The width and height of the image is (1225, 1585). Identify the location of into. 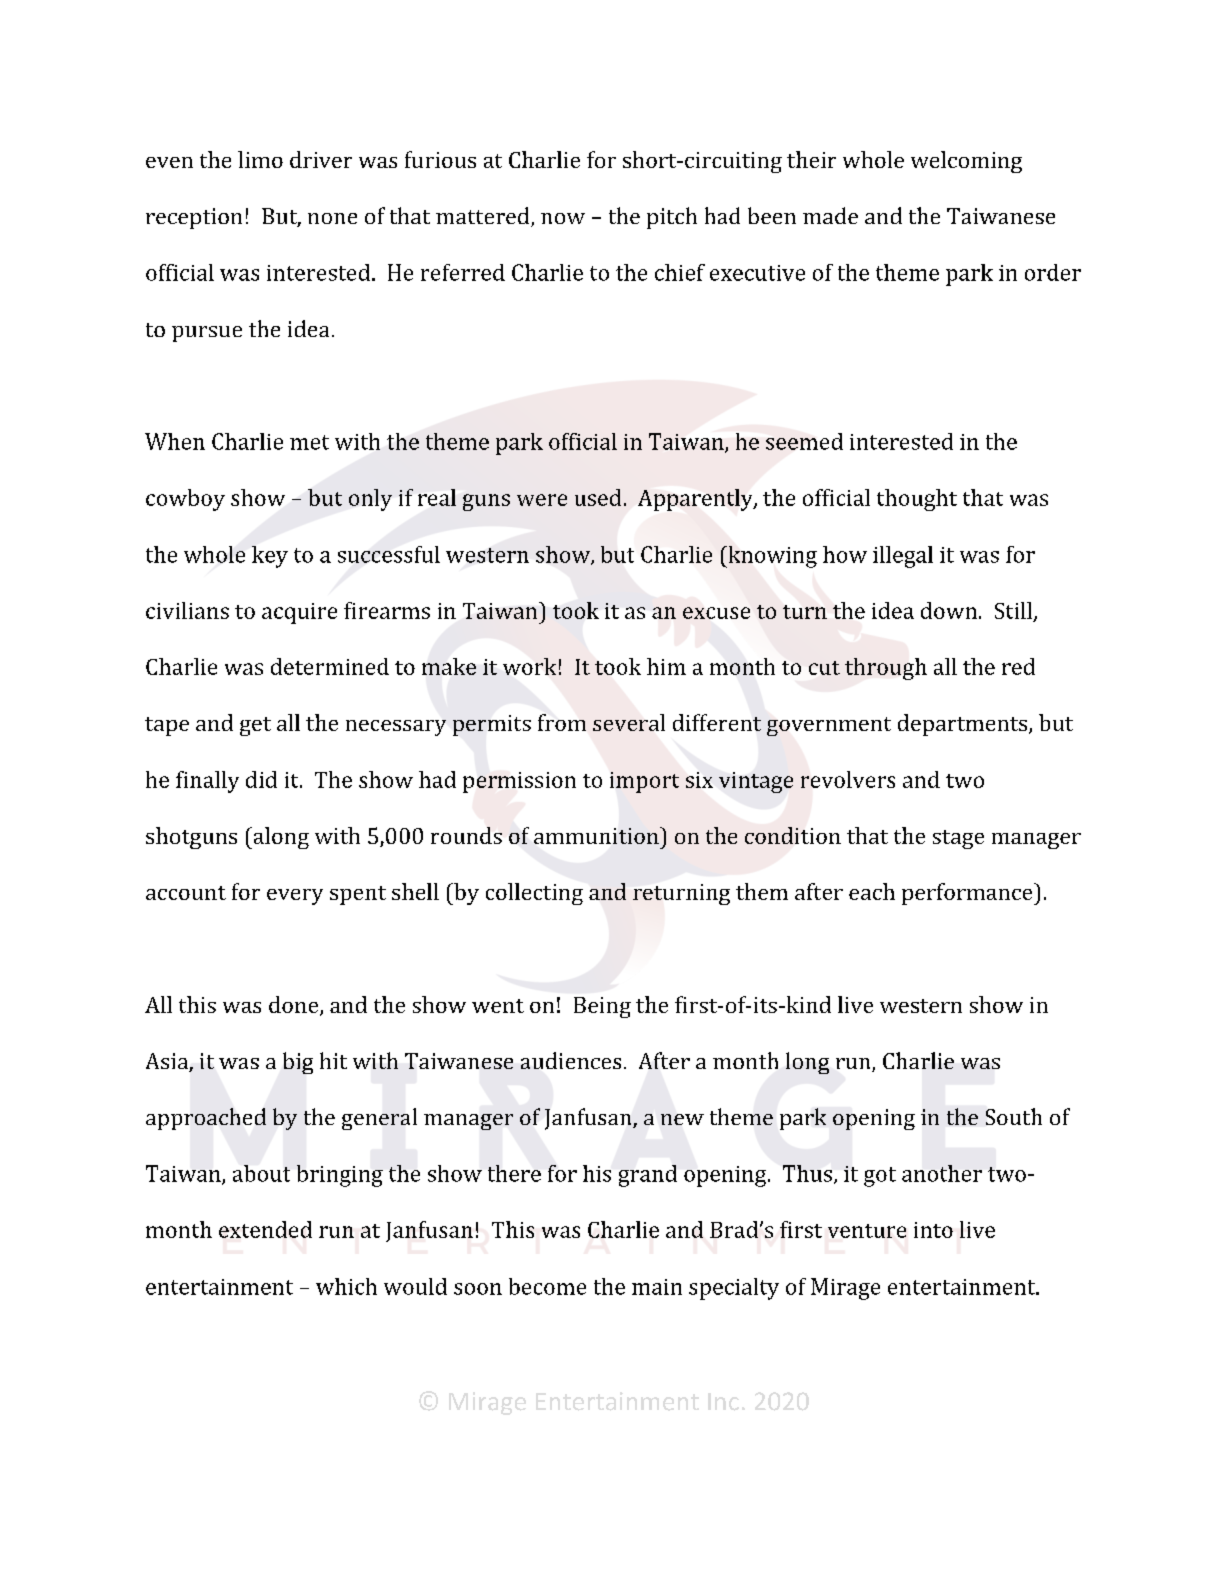
(933, 1230).
